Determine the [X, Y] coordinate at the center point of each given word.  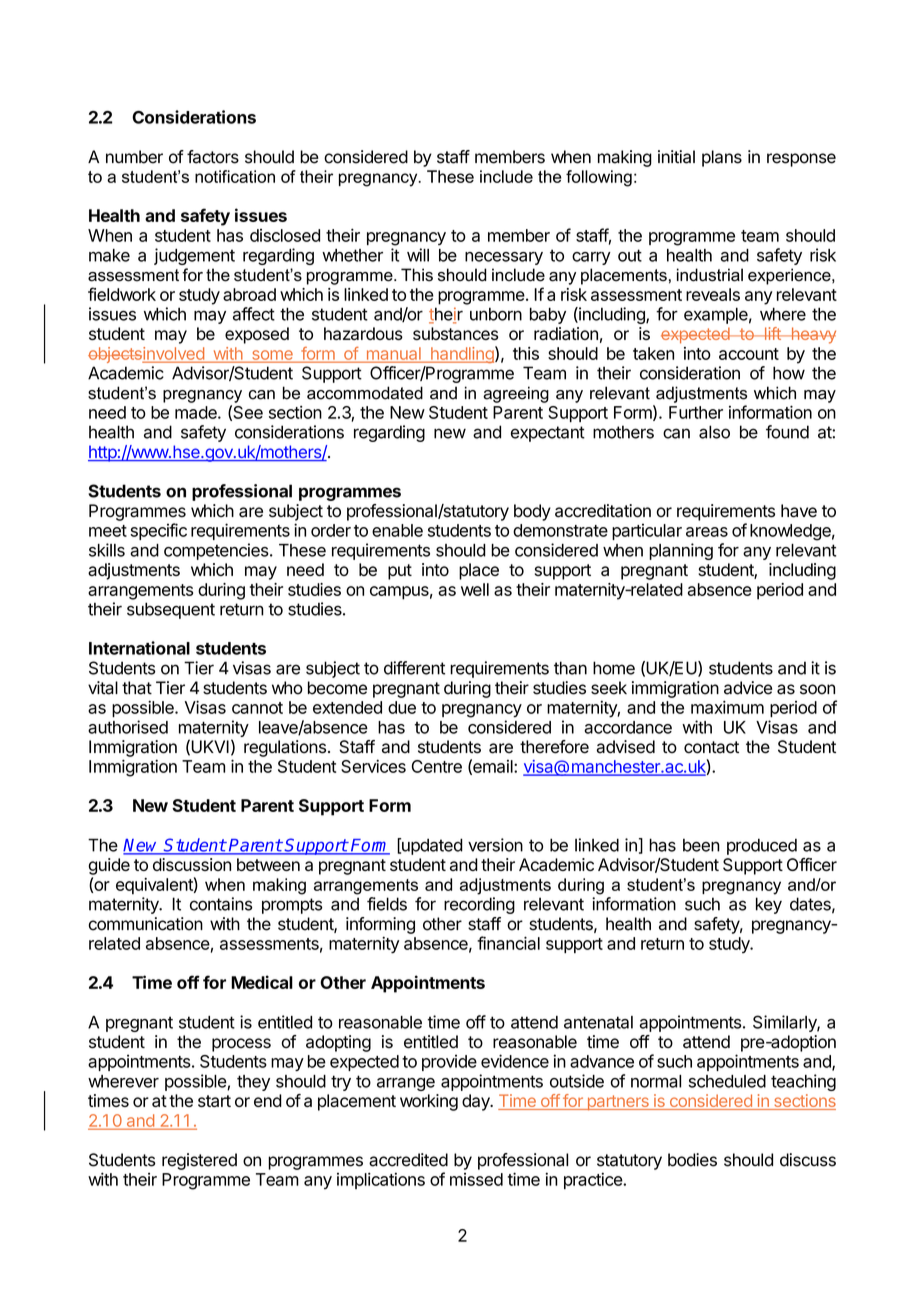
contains [221, 904]
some [272, 356]
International [139, 648]
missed [476, 1179]
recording [479, 905]
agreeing [516, 394]
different [414, 668]
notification [235, 176]
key [769, 905]
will [418, 255]
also [714, 432]
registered [199, 1161]
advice [748, 688]
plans [722, 158]
